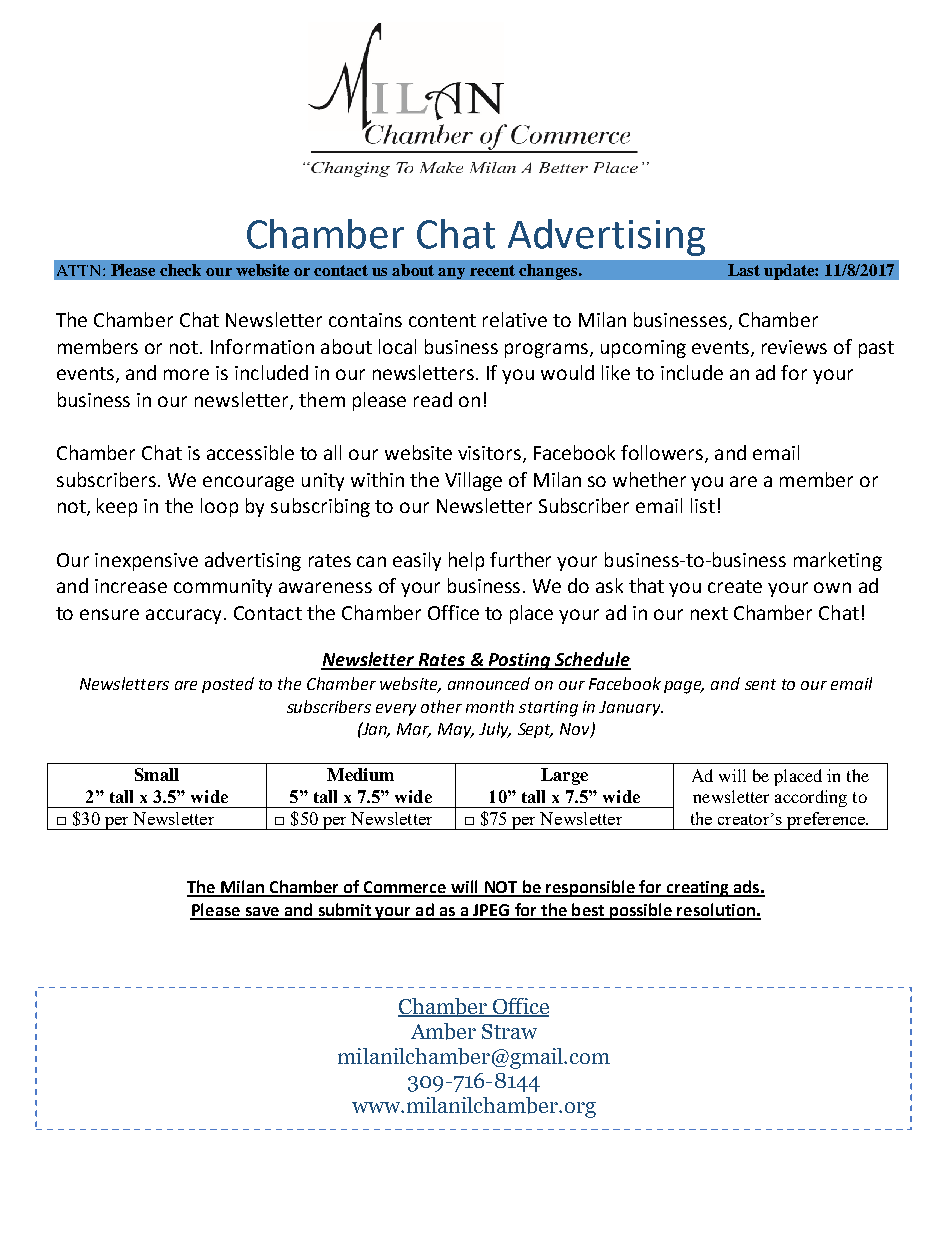 Image resolution: width=952 pixels, height=1233 pixels. What do you see at coordinates (185, 616) in the page?
I see `accuracy` at bounding box center [185, 616].
